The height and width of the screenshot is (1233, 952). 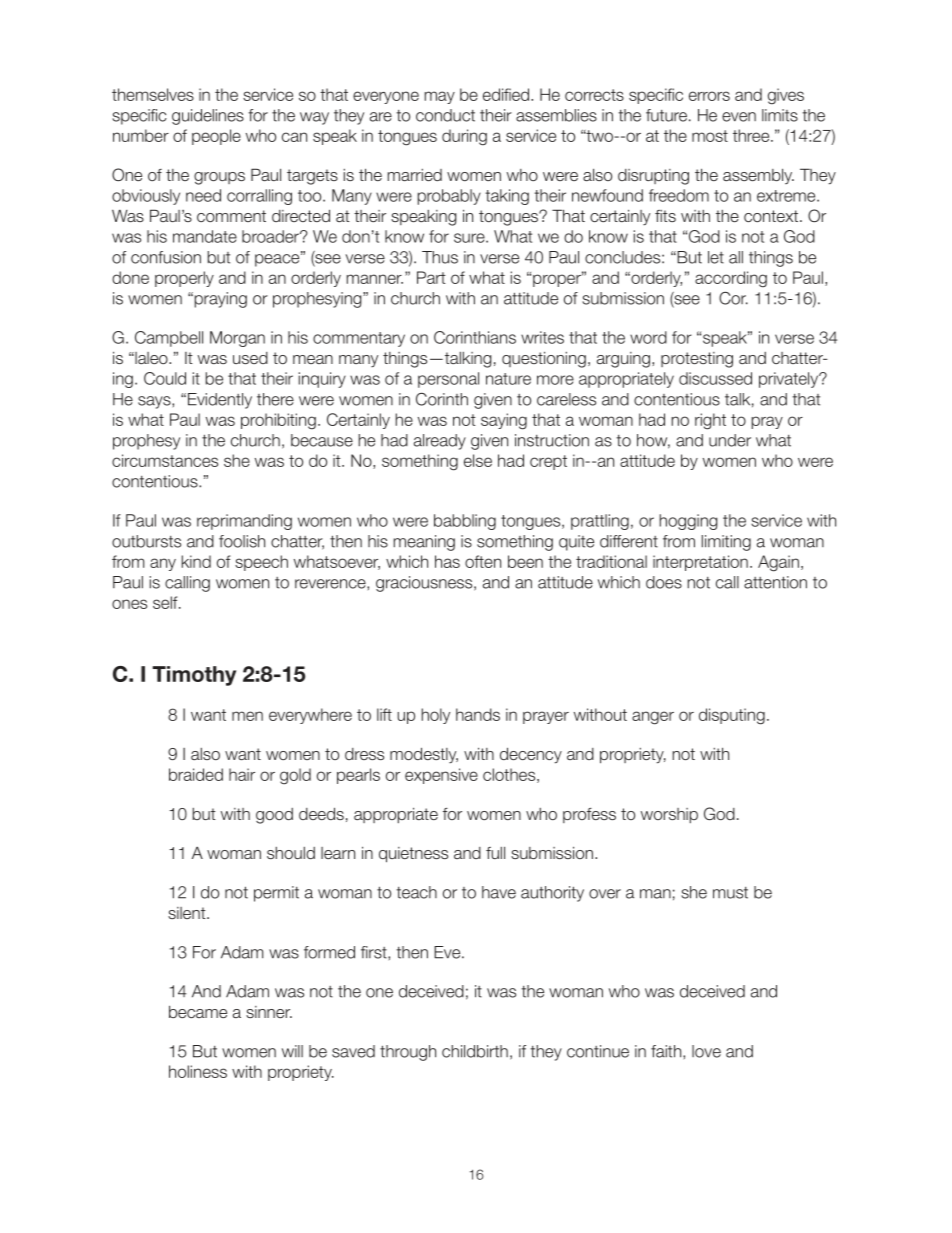 What do you see at coordinates (710, 421) in the screenshot?
I see `right` at bounding box center [710, 421].
